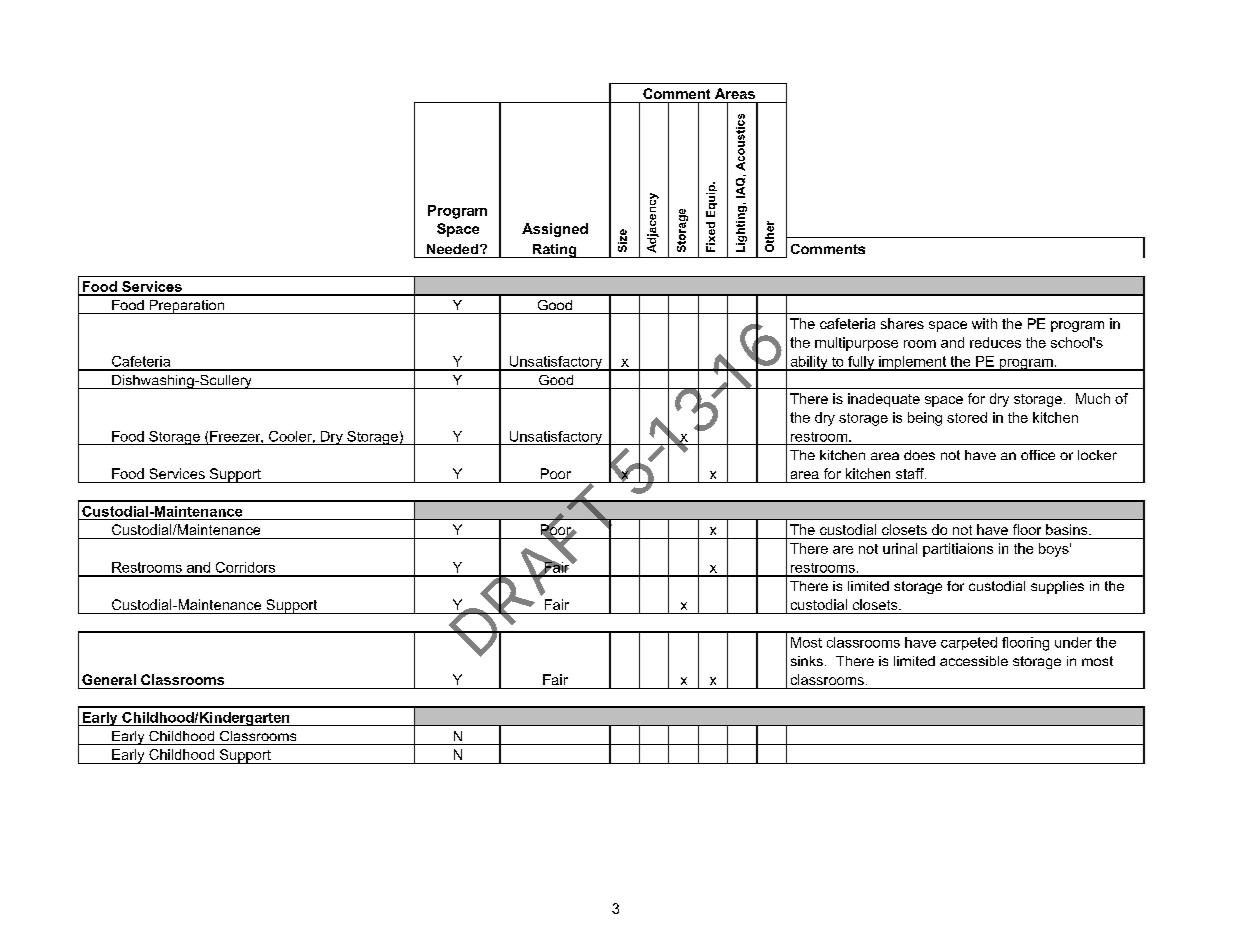 The width and height of the screenshot is (1233, 952). I want to click on urinal, so click(900, 548).
